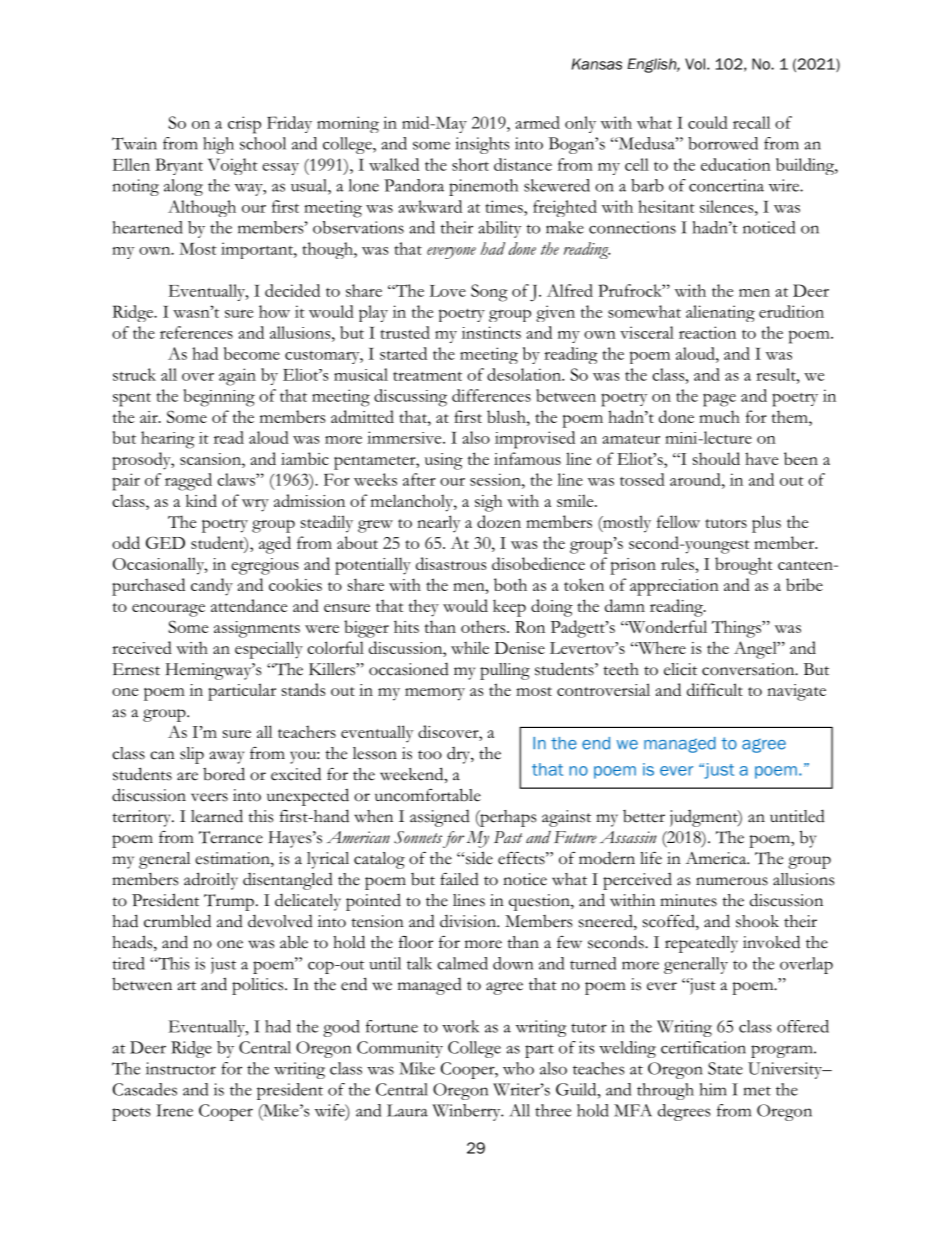 This page has width=952, height=1233. What do you see at coordinates (518, 1068) in the page?
I see `who` at bounding box center [518, 1068].
